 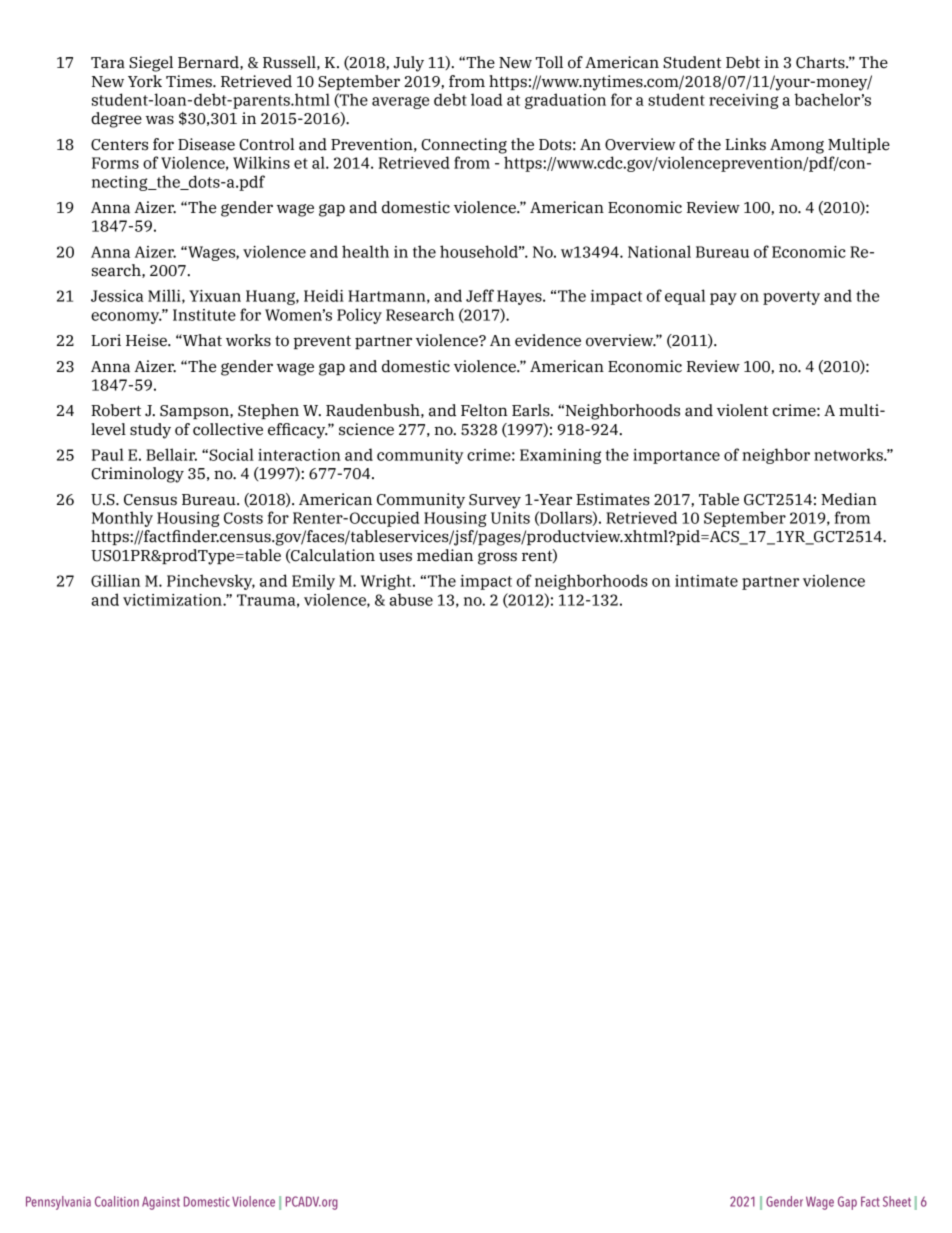 What do you see at coordinates (486, 99) in the image?
I see `load` at bounding box center [486, 99].
